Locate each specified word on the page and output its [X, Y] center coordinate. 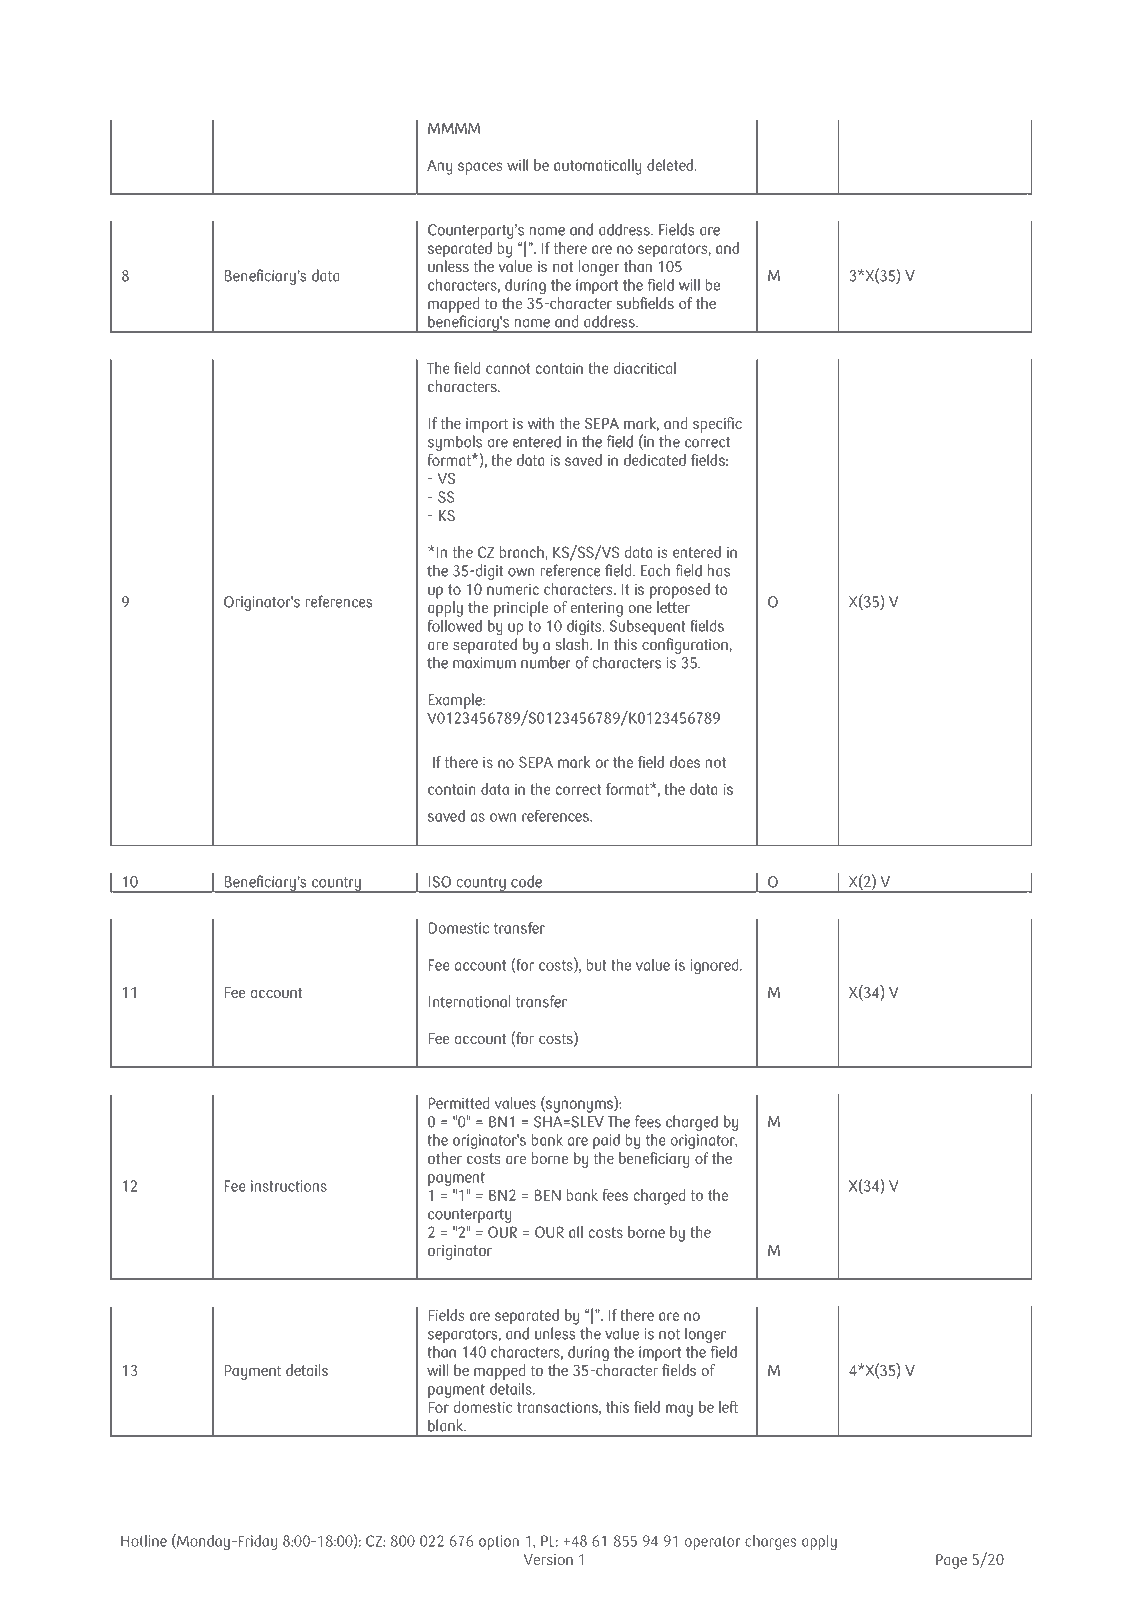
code [526, 881]
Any [440, 167]
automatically [598, 167]
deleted [670, 165]
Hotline [144, 1541]
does [685, 762]
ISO [440, 882]
